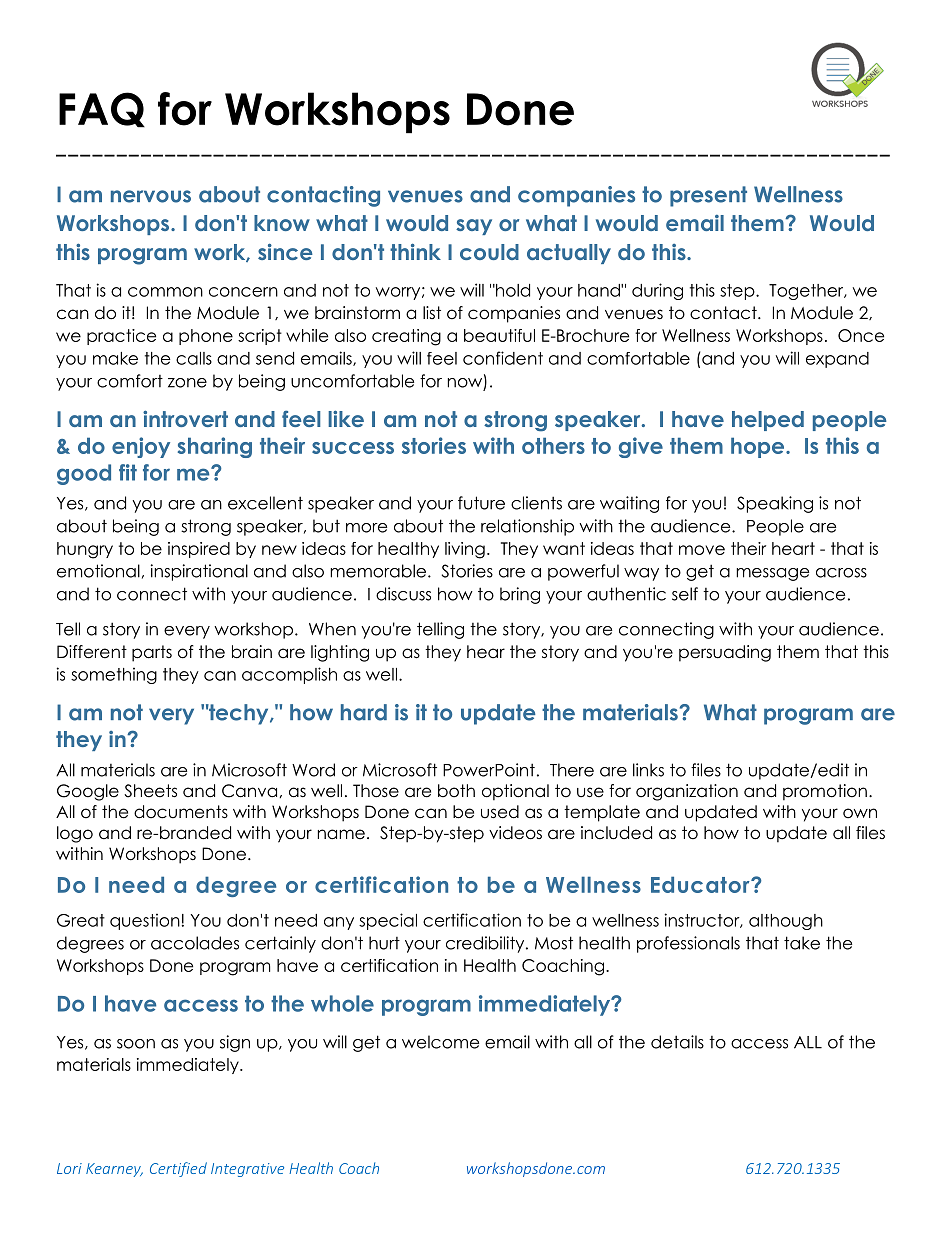 The height and width of the screenshot is (1233, 952). What do you see at coordinates (499, 335) in the screenshot?
I see `beautiful` at bounding box center [499, 335].
